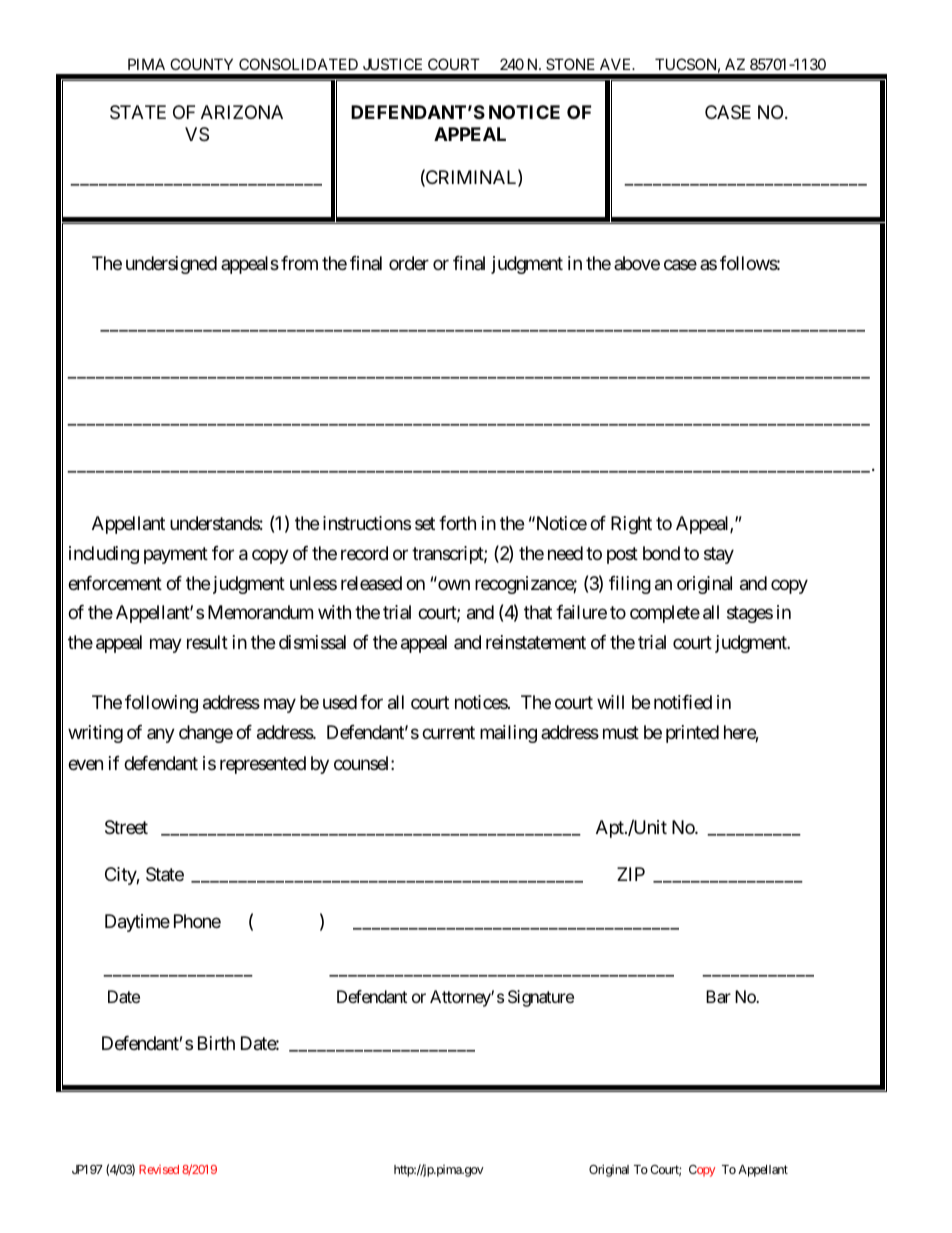 The width and height of the screenshot is (952, 1233). I want to click on COUNTY, so click(201, 64).
